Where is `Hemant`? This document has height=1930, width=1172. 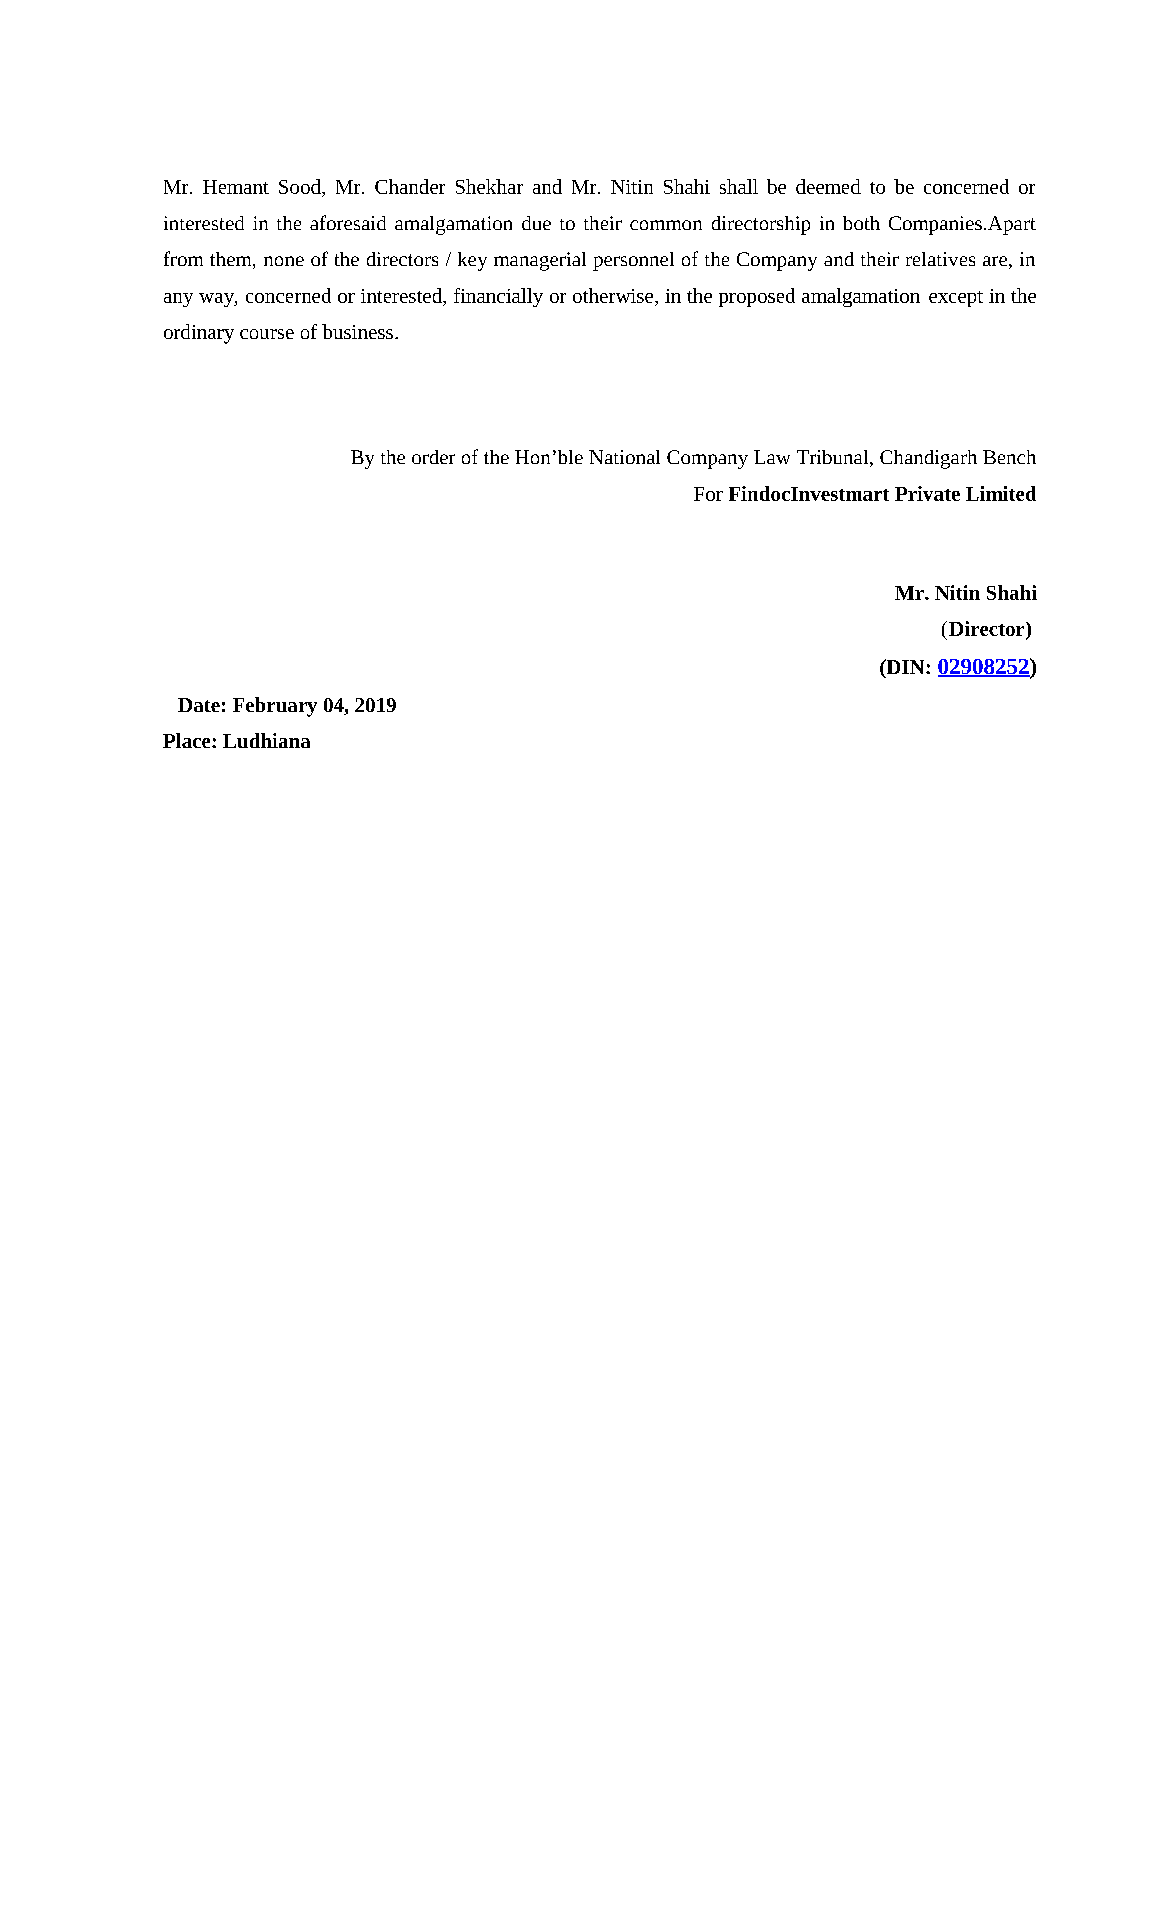
Hemant is located at coordinates (236, 187).
